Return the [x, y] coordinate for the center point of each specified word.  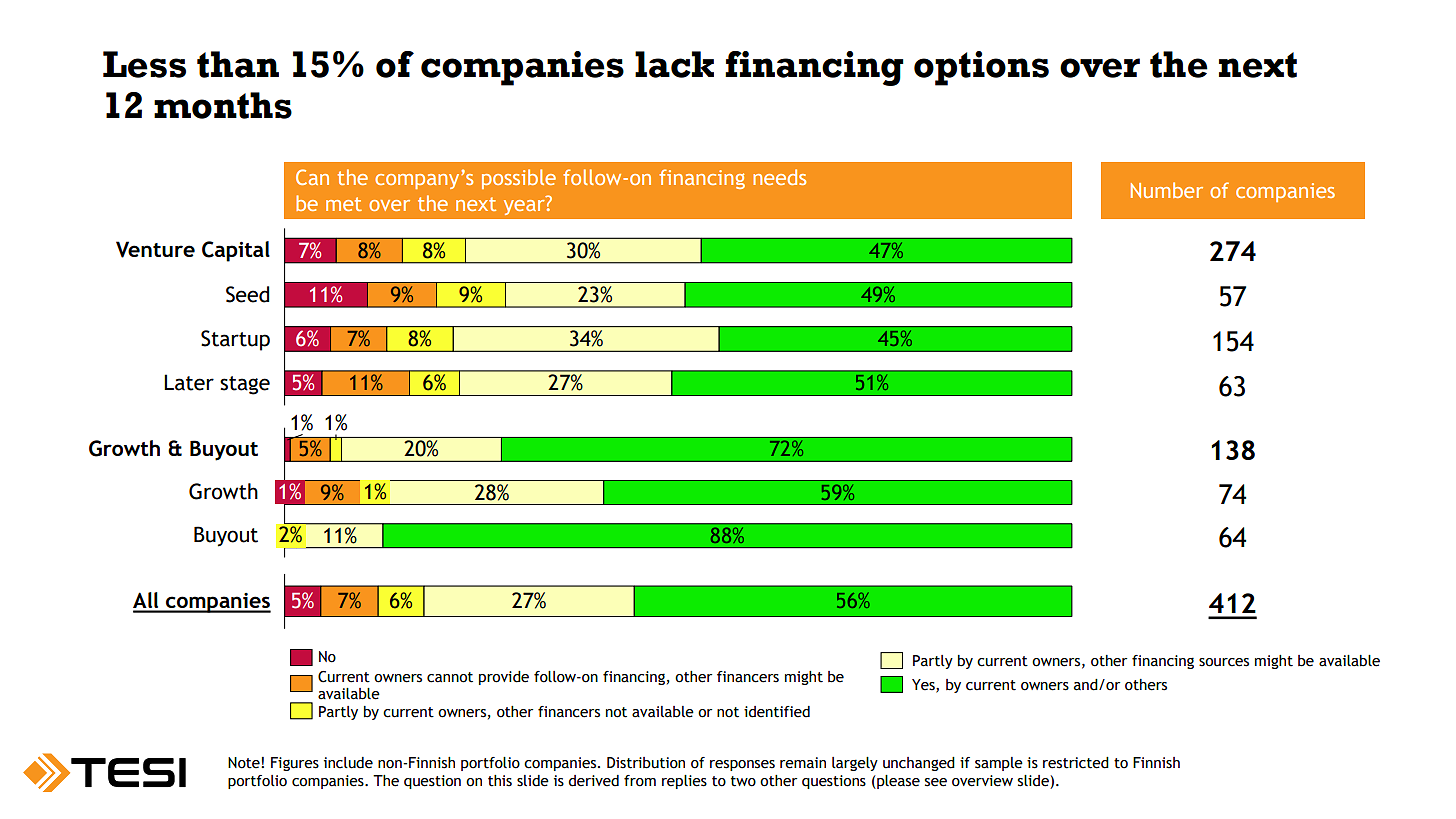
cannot [450, 677]
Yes [924, 685]
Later [189, 382]
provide [504, 678]
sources [1224, 662]
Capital [236, 251]
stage [245, 385]
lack [674, 64]
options [981, 68]
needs [779, 177]
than [238, 64]
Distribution [646, 763]
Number [1167, 190]
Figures [295, 764]
